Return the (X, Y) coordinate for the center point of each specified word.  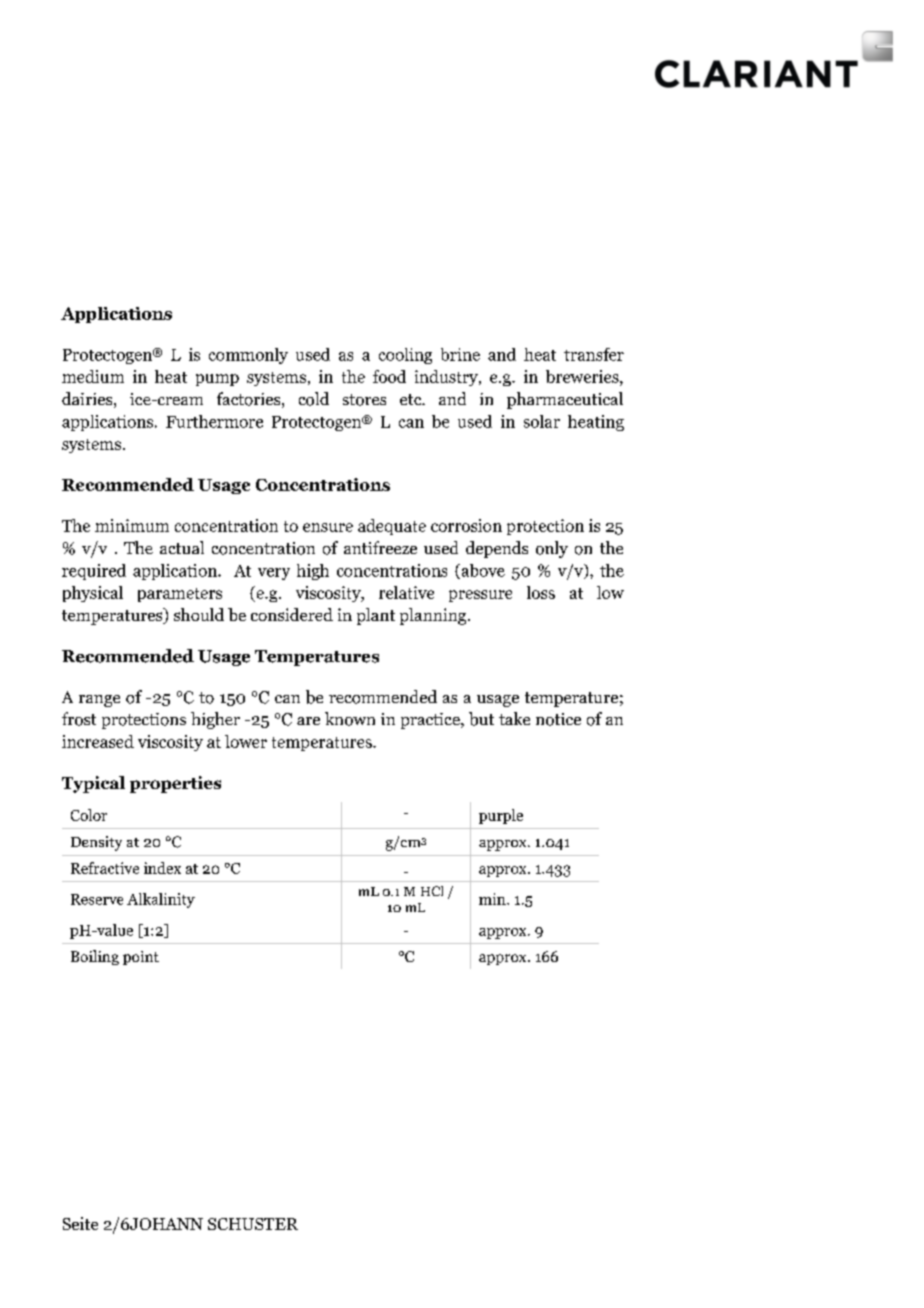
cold (314, 399)
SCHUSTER (253, 1224)
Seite (80, 1223)
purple (501, 816)
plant (376, 616)
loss (541, 592)
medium (93, 376)
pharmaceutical (565, 400)
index (162, 868)
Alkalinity (161, 900)
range (99, 701)
